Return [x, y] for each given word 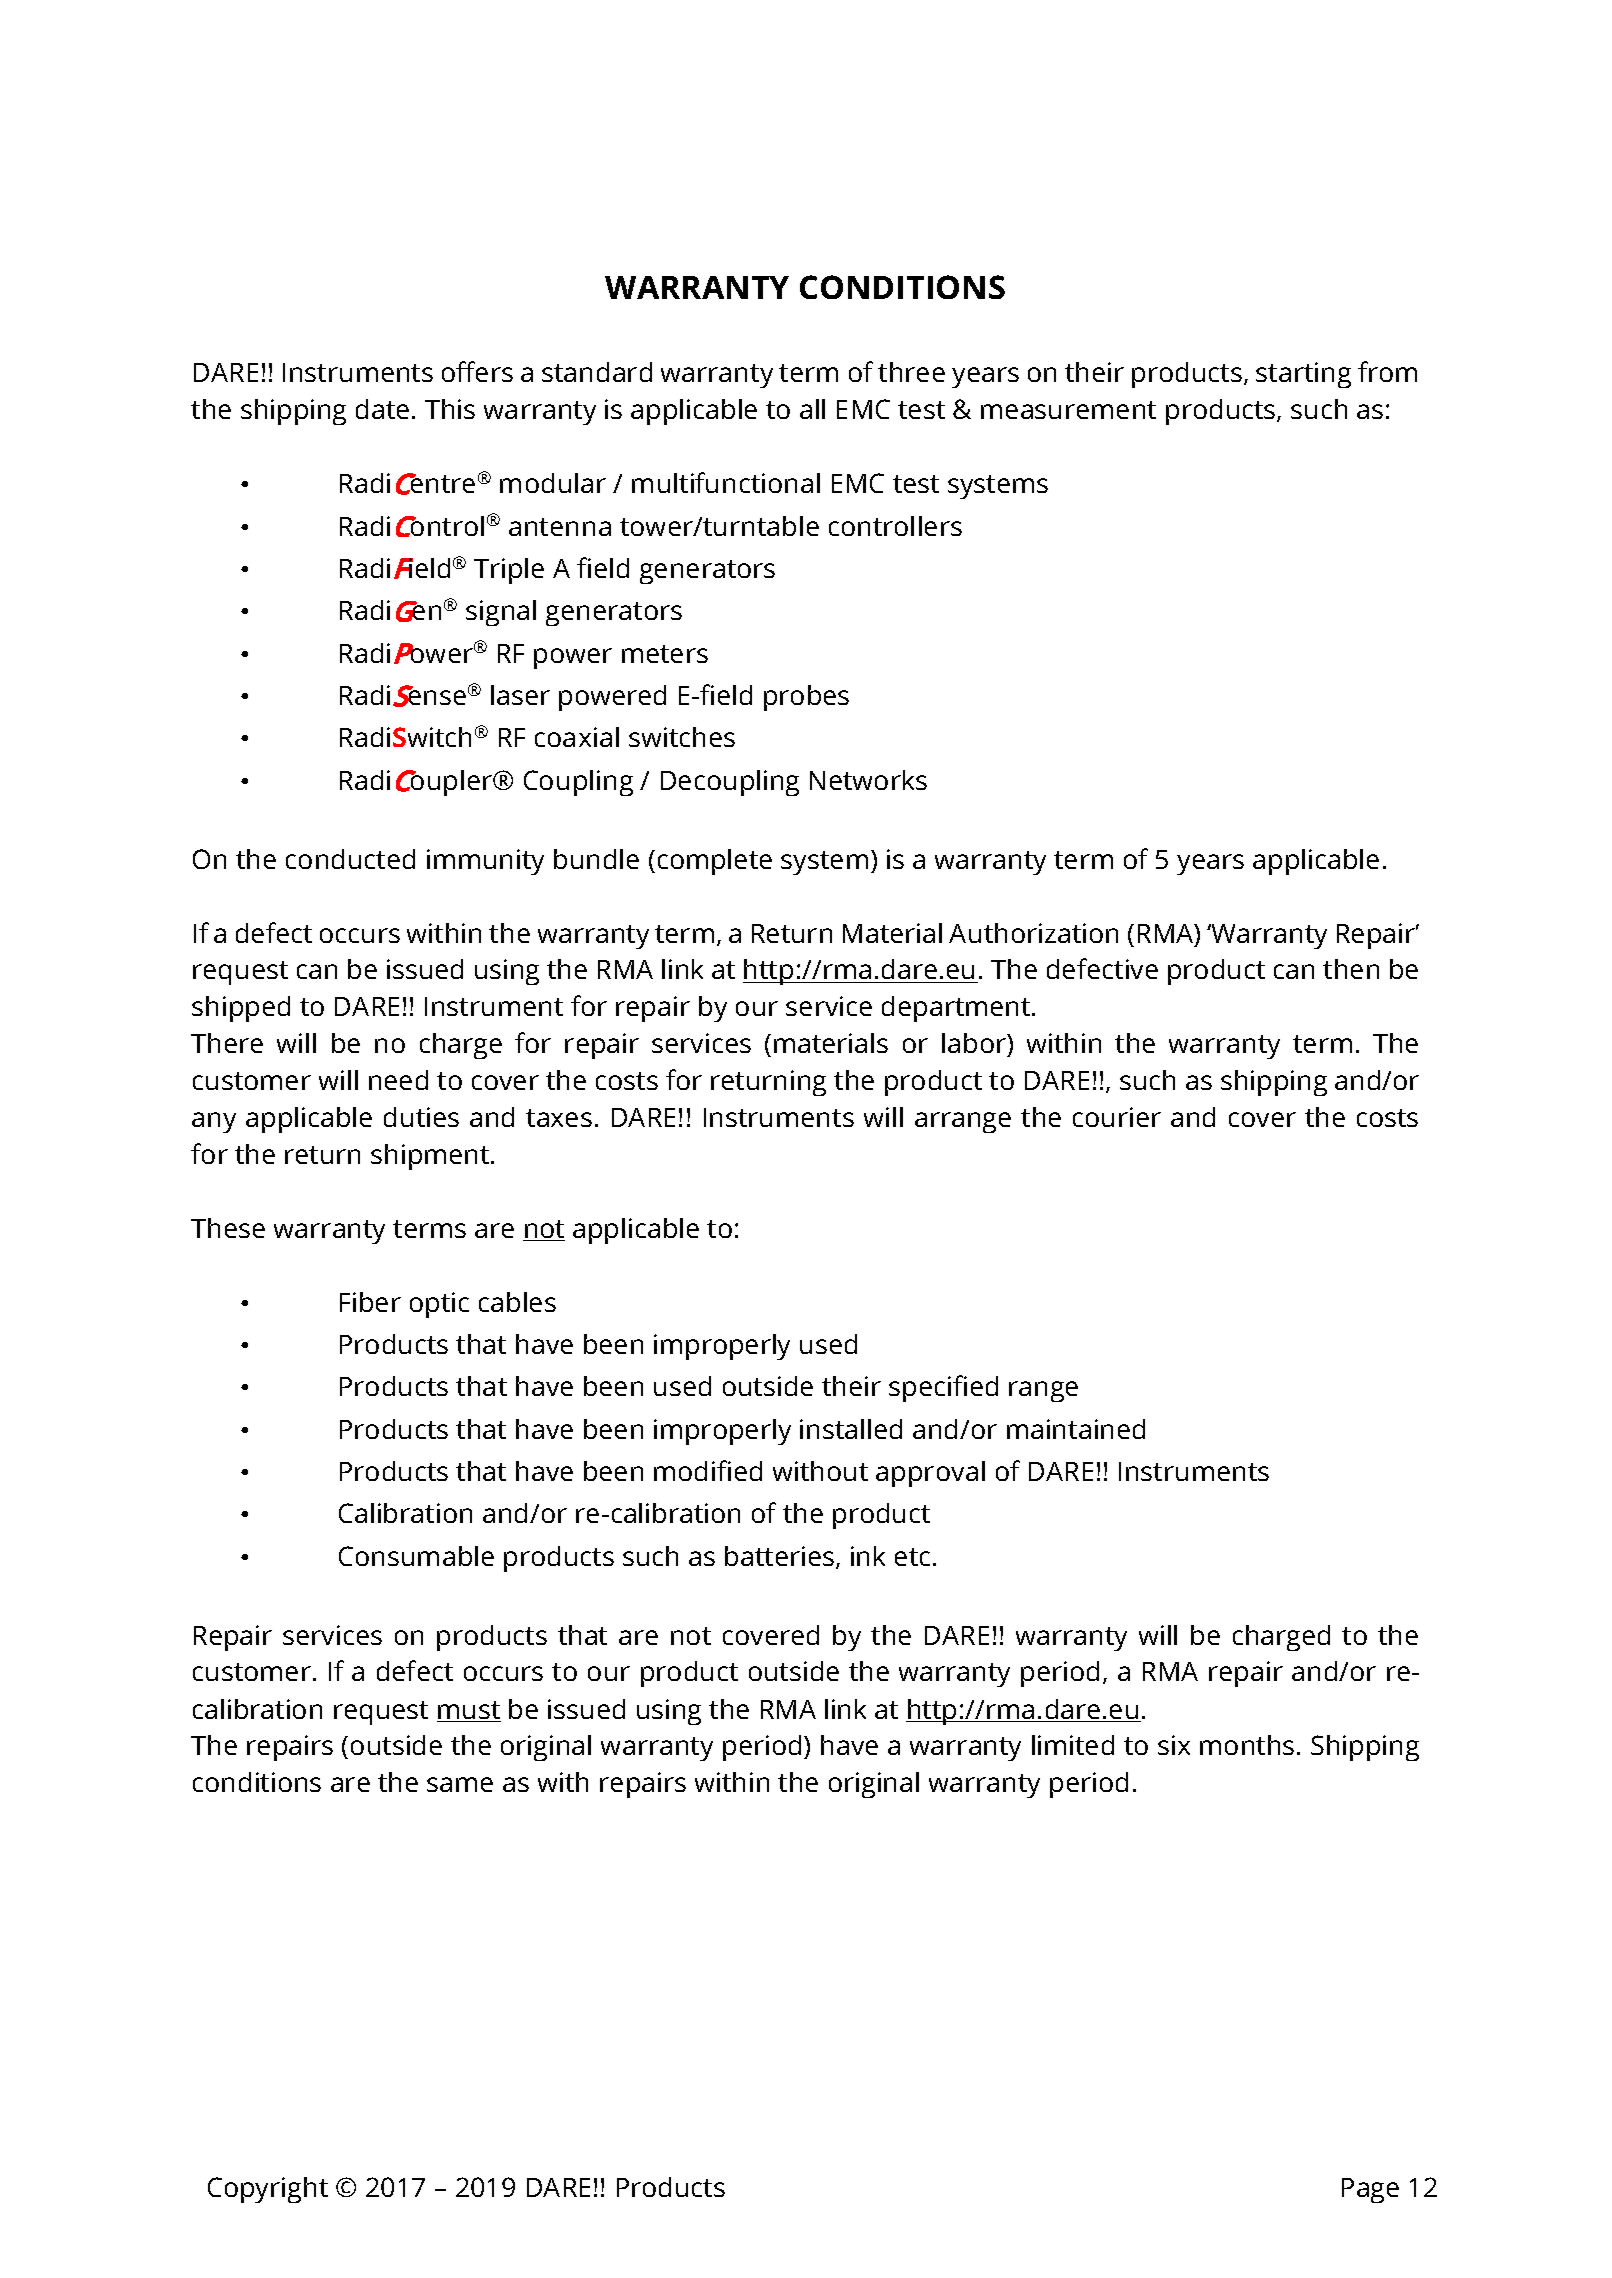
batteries [781, 1557]
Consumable [416, 1556]
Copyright [268, 2190]
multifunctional [726, 482]
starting [1303, 375]
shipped [241, 1009]
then [1351, 969]
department [957, 1009]
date [382, 409]
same [460, 1784]
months [1247, 1745]
